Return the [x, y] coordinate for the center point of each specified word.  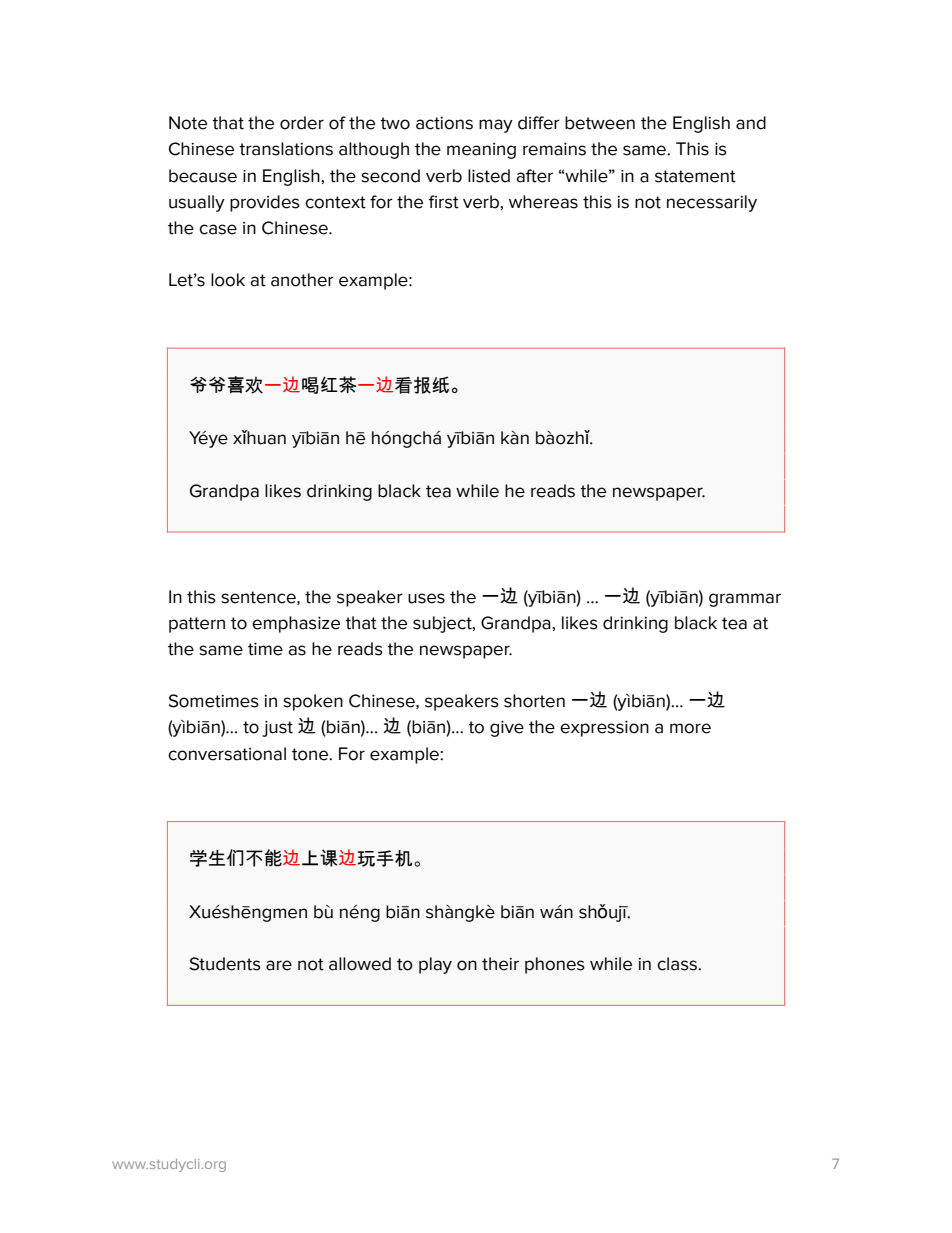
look [228, 280]
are [279, 965]
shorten [534, 701]
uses [426, 598]
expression [604, 729]
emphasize [296, 624]
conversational [227, 754]
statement [695, 176]
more [690, 728]
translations [286, 149]
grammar [745, 600]
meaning [481, 151]
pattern [197, 625]
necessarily [712, 203]
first [444, 202]
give [507, 729]
